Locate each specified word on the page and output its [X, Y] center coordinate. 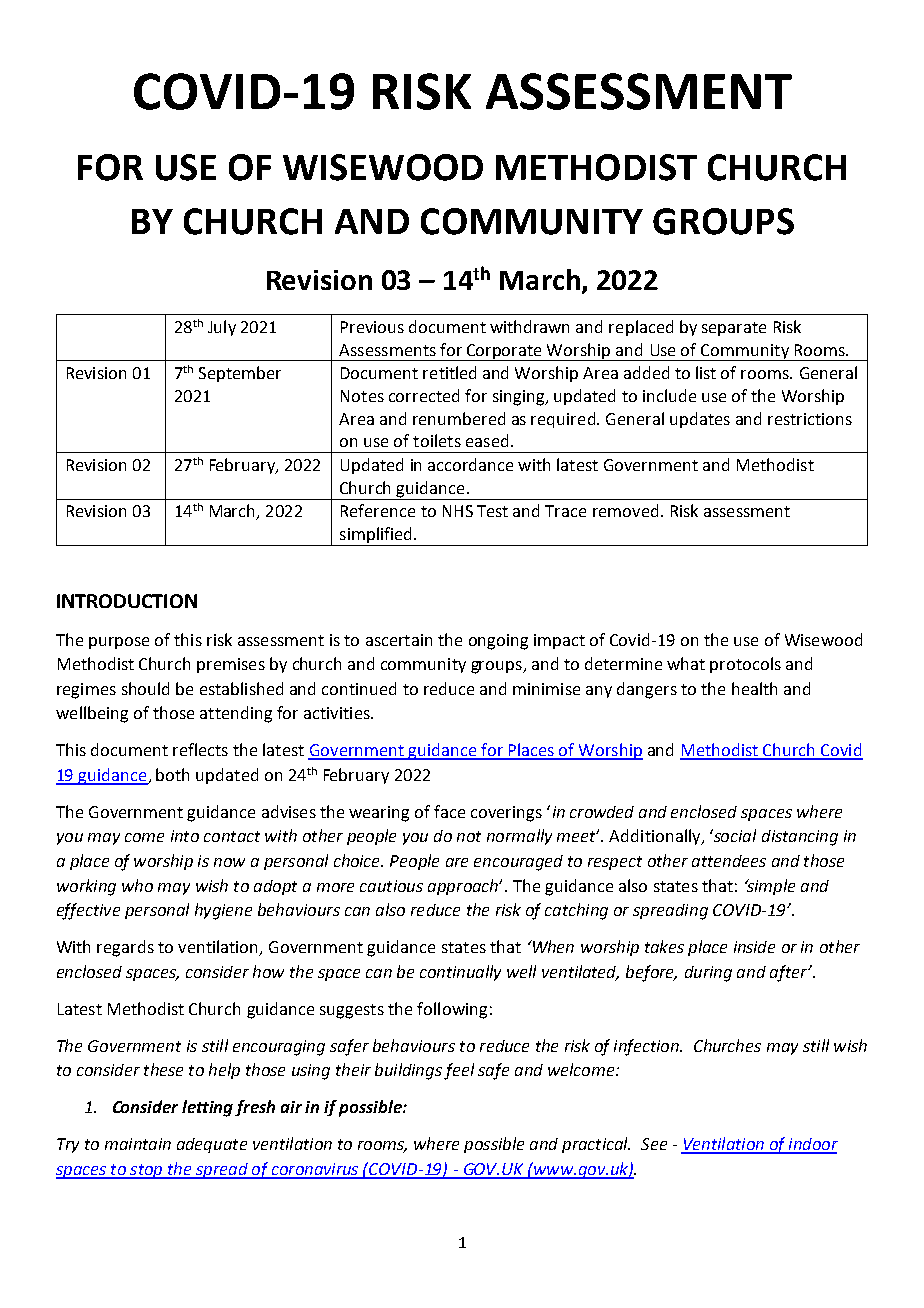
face [449, 811]
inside [754, 947]
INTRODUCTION [127, 601]
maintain [138, 1144]
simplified [376, 536]
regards [125, 948]
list [706, 372]
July [222, 328]
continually [460, 973]
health [754, 688]
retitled [449, 372]
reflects [200, 749]
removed [625, 510]
